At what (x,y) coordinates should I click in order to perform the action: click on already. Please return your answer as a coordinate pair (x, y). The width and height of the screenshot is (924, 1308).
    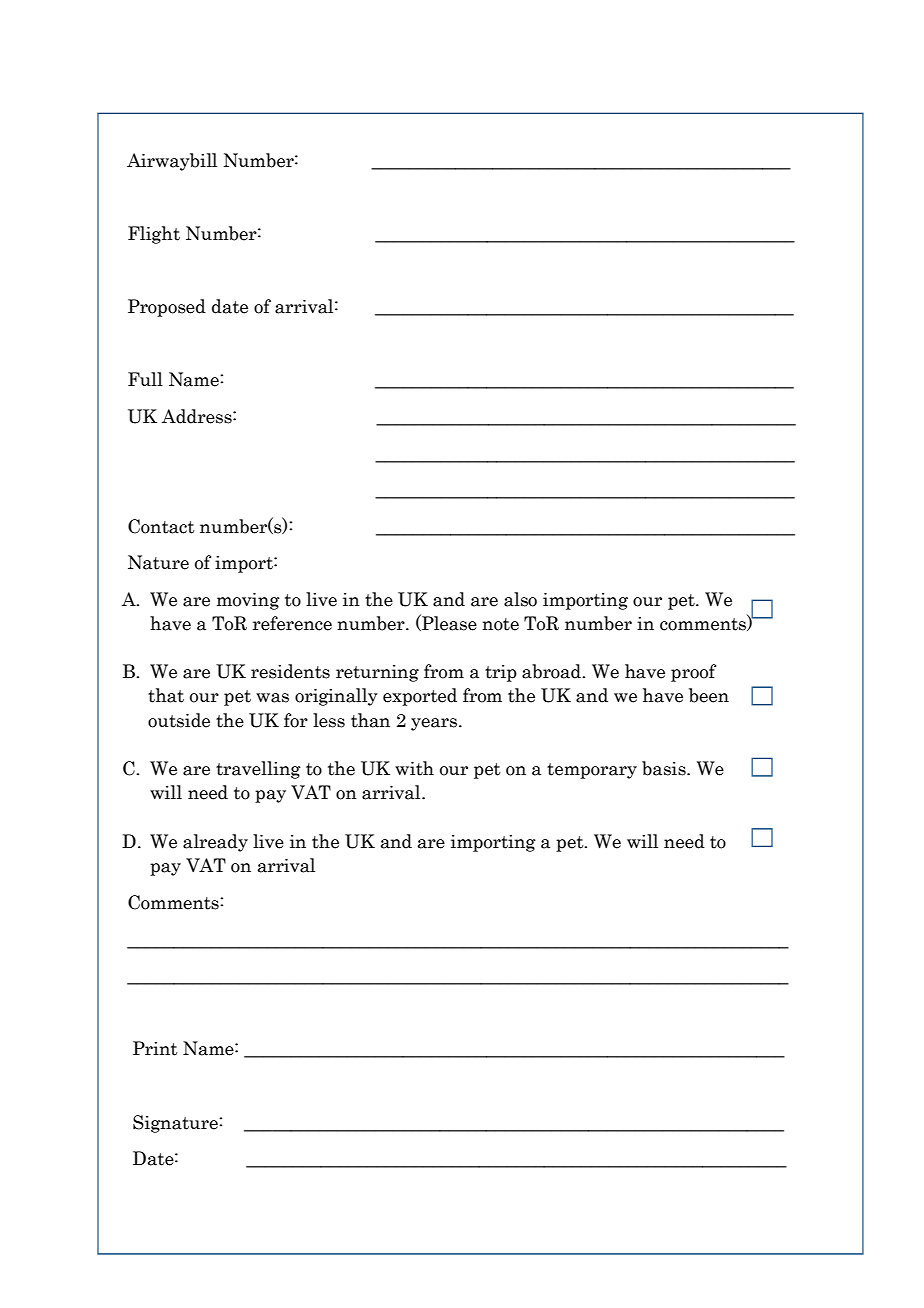
    Looking at the image, I should click on (215, 843).
